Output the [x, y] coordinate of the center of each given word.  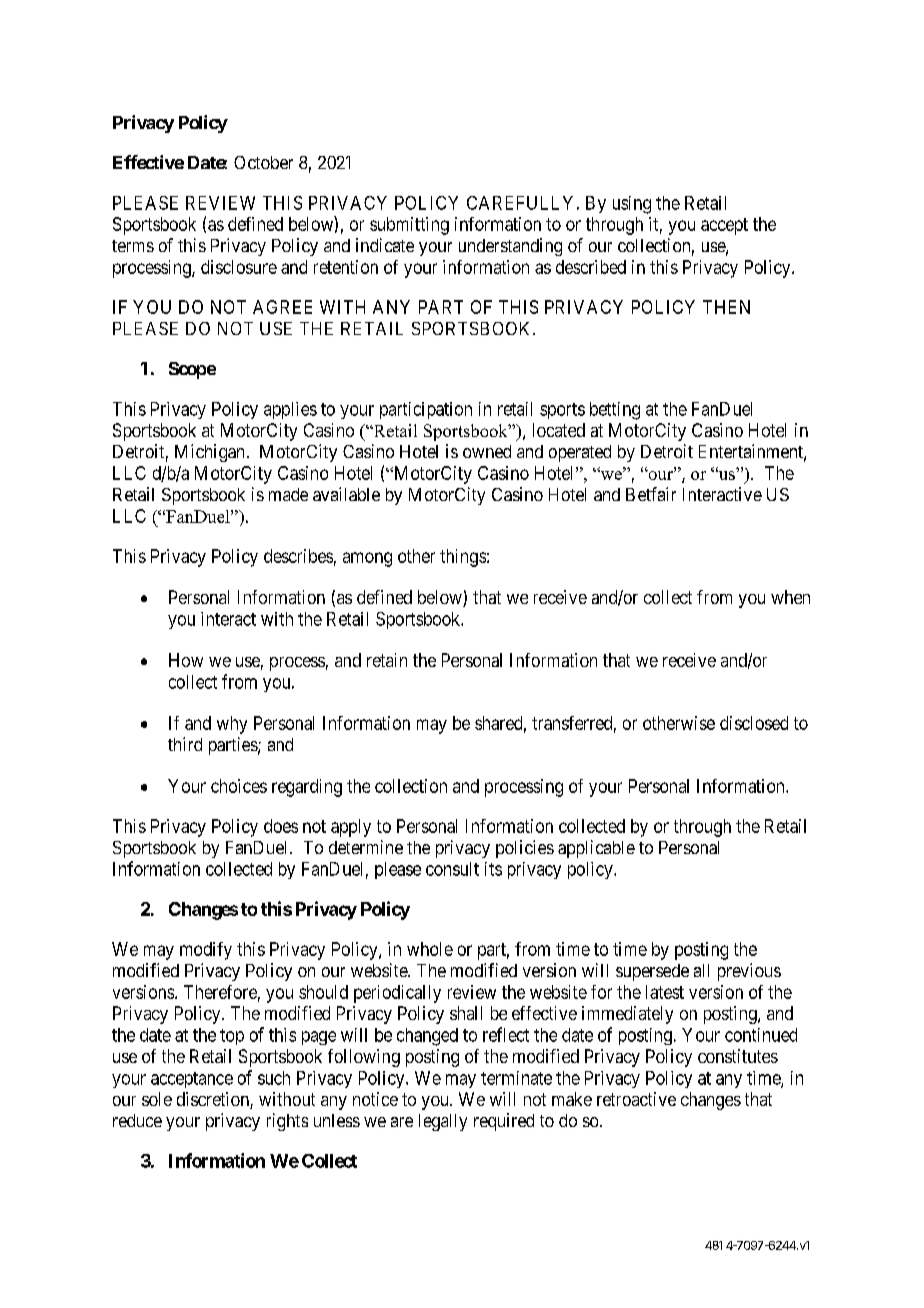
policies [525, 849]
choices [239, 786]
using [632, 205]
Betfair [651, 494]
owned [487, 451]
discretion [214, 1100]
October [263, 162]
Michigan [209, 453]
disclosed [754, 723]
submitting [409, 226]
